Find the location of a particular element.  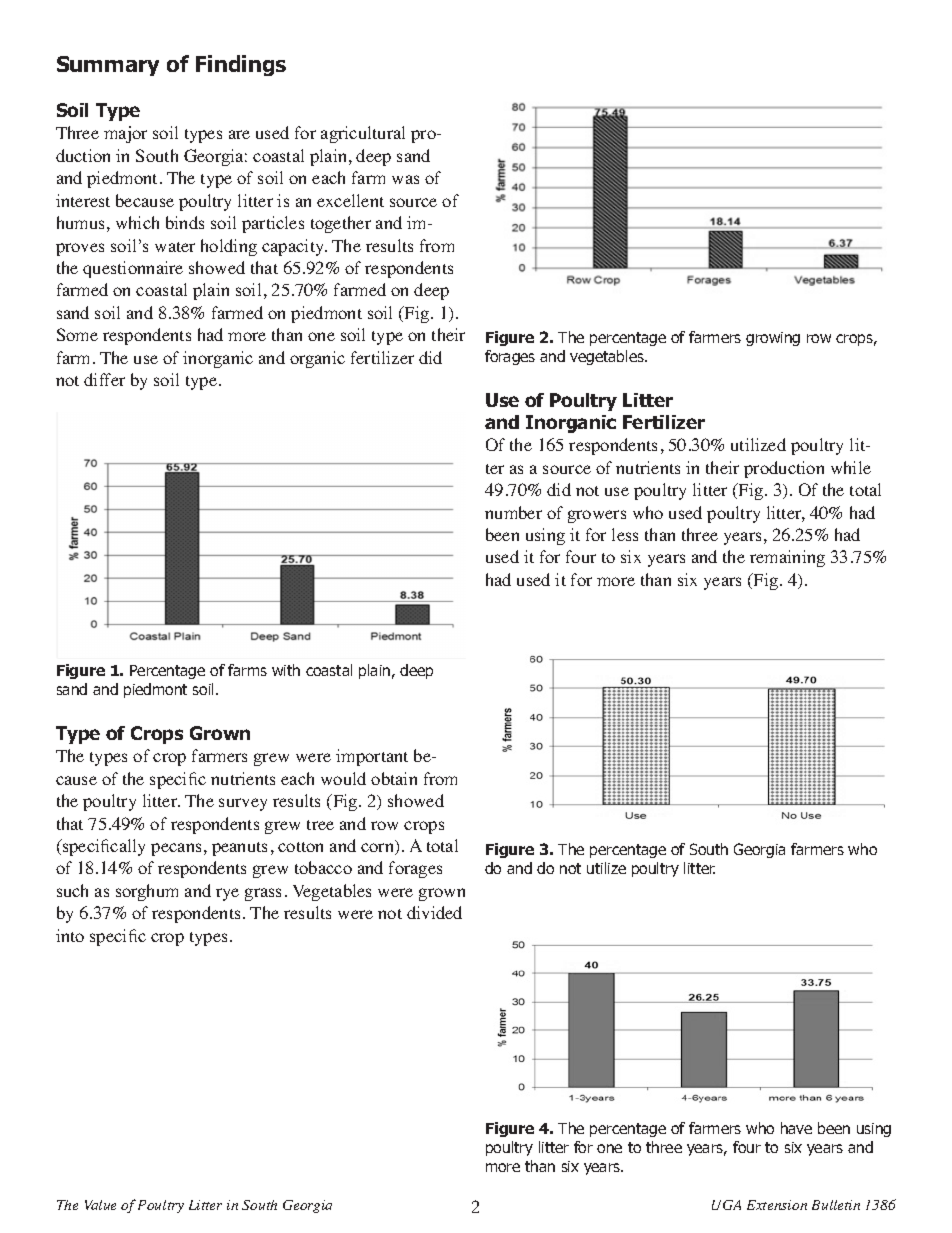

Extension is located at coordinates (777, 1205).
